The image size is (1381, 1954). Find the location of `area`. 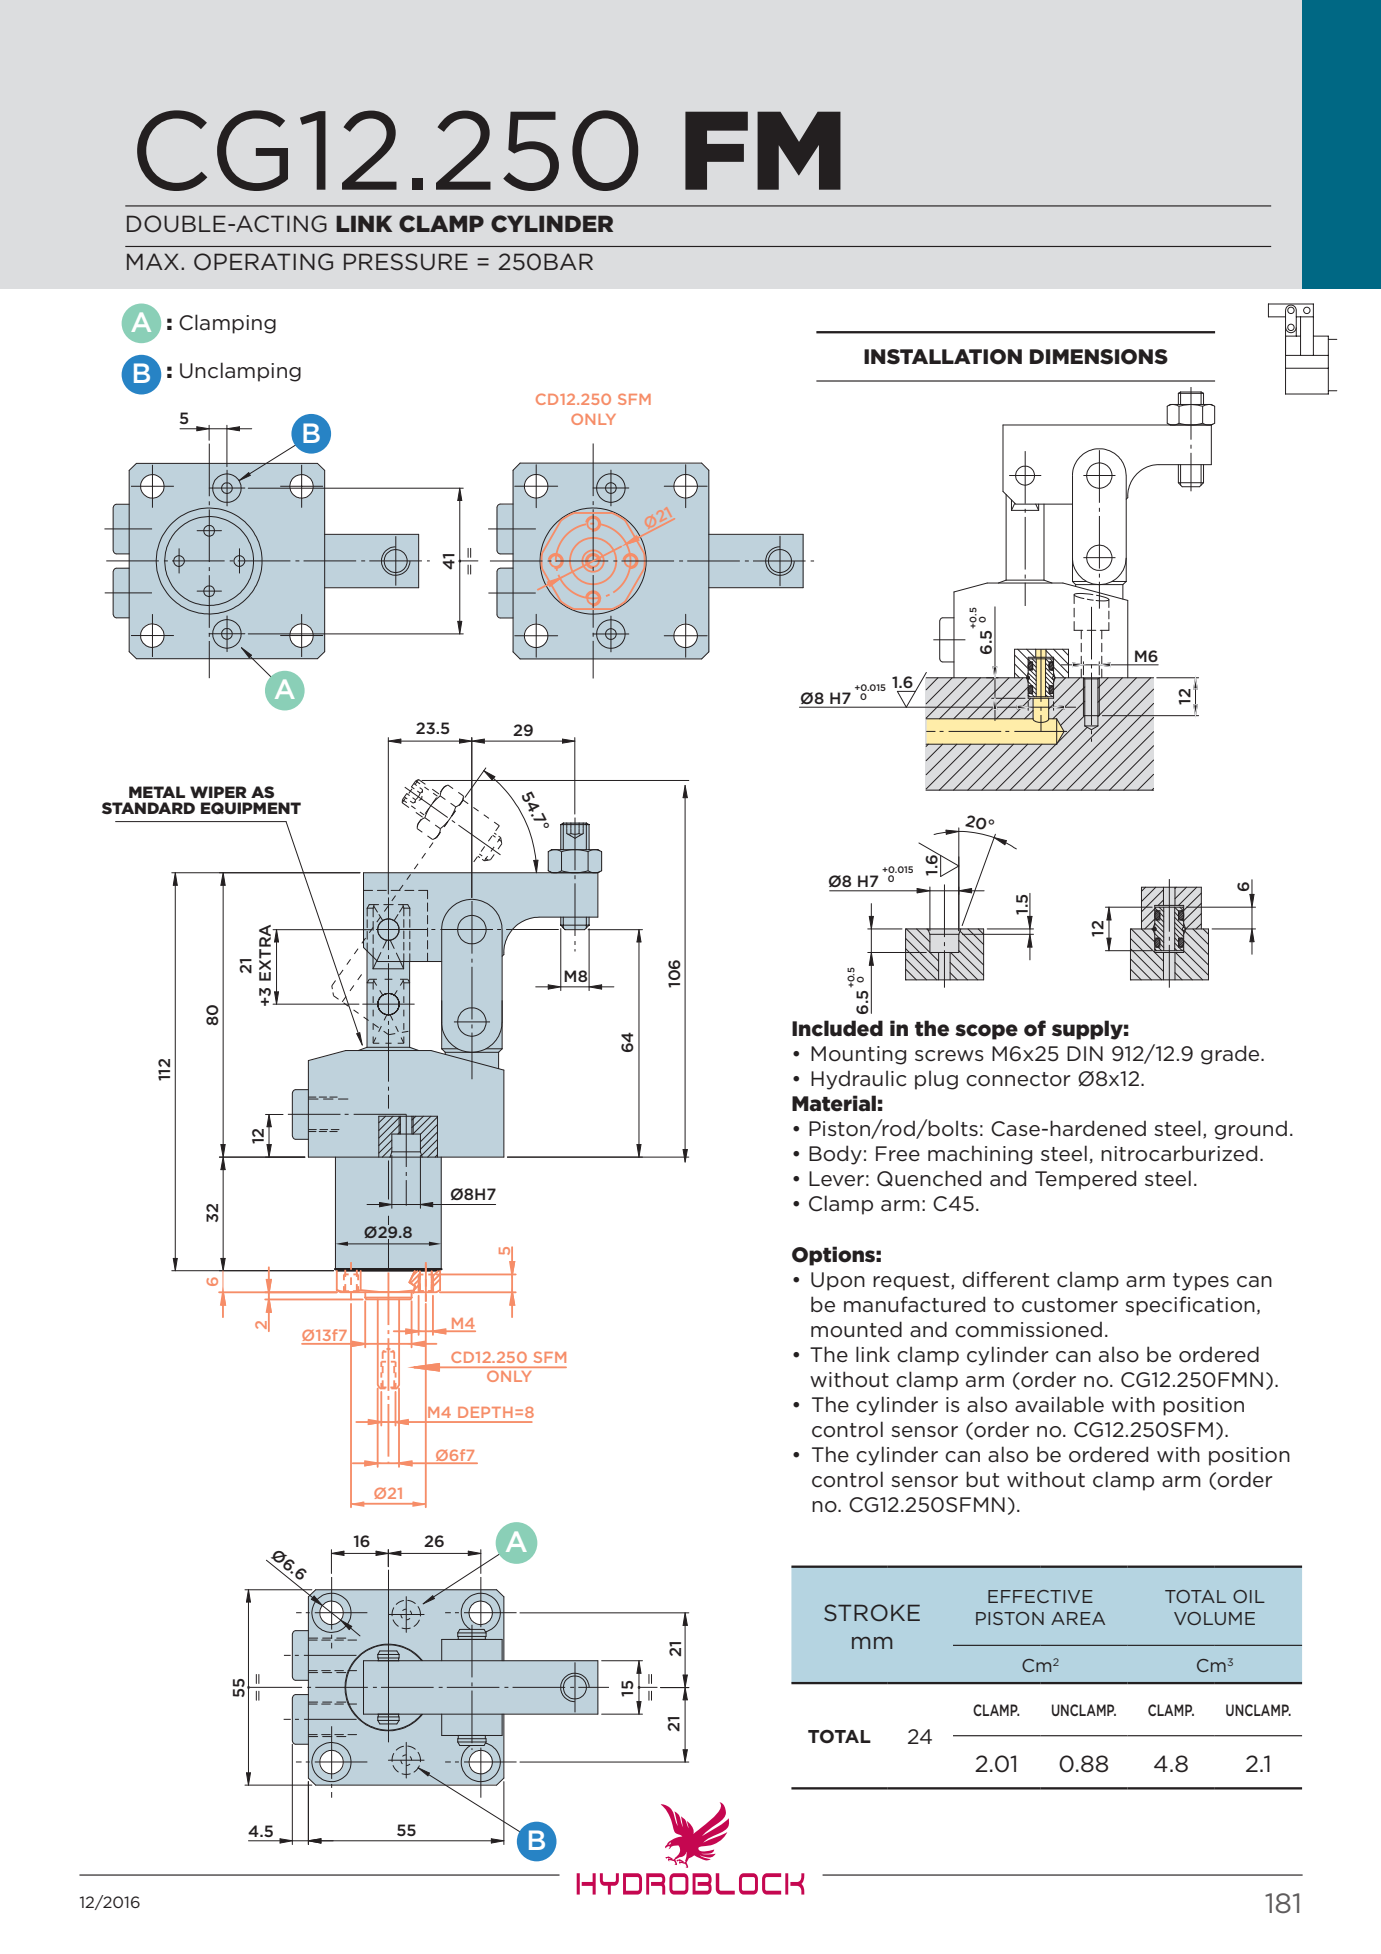

area is located at coordinates (1078, 1618).
